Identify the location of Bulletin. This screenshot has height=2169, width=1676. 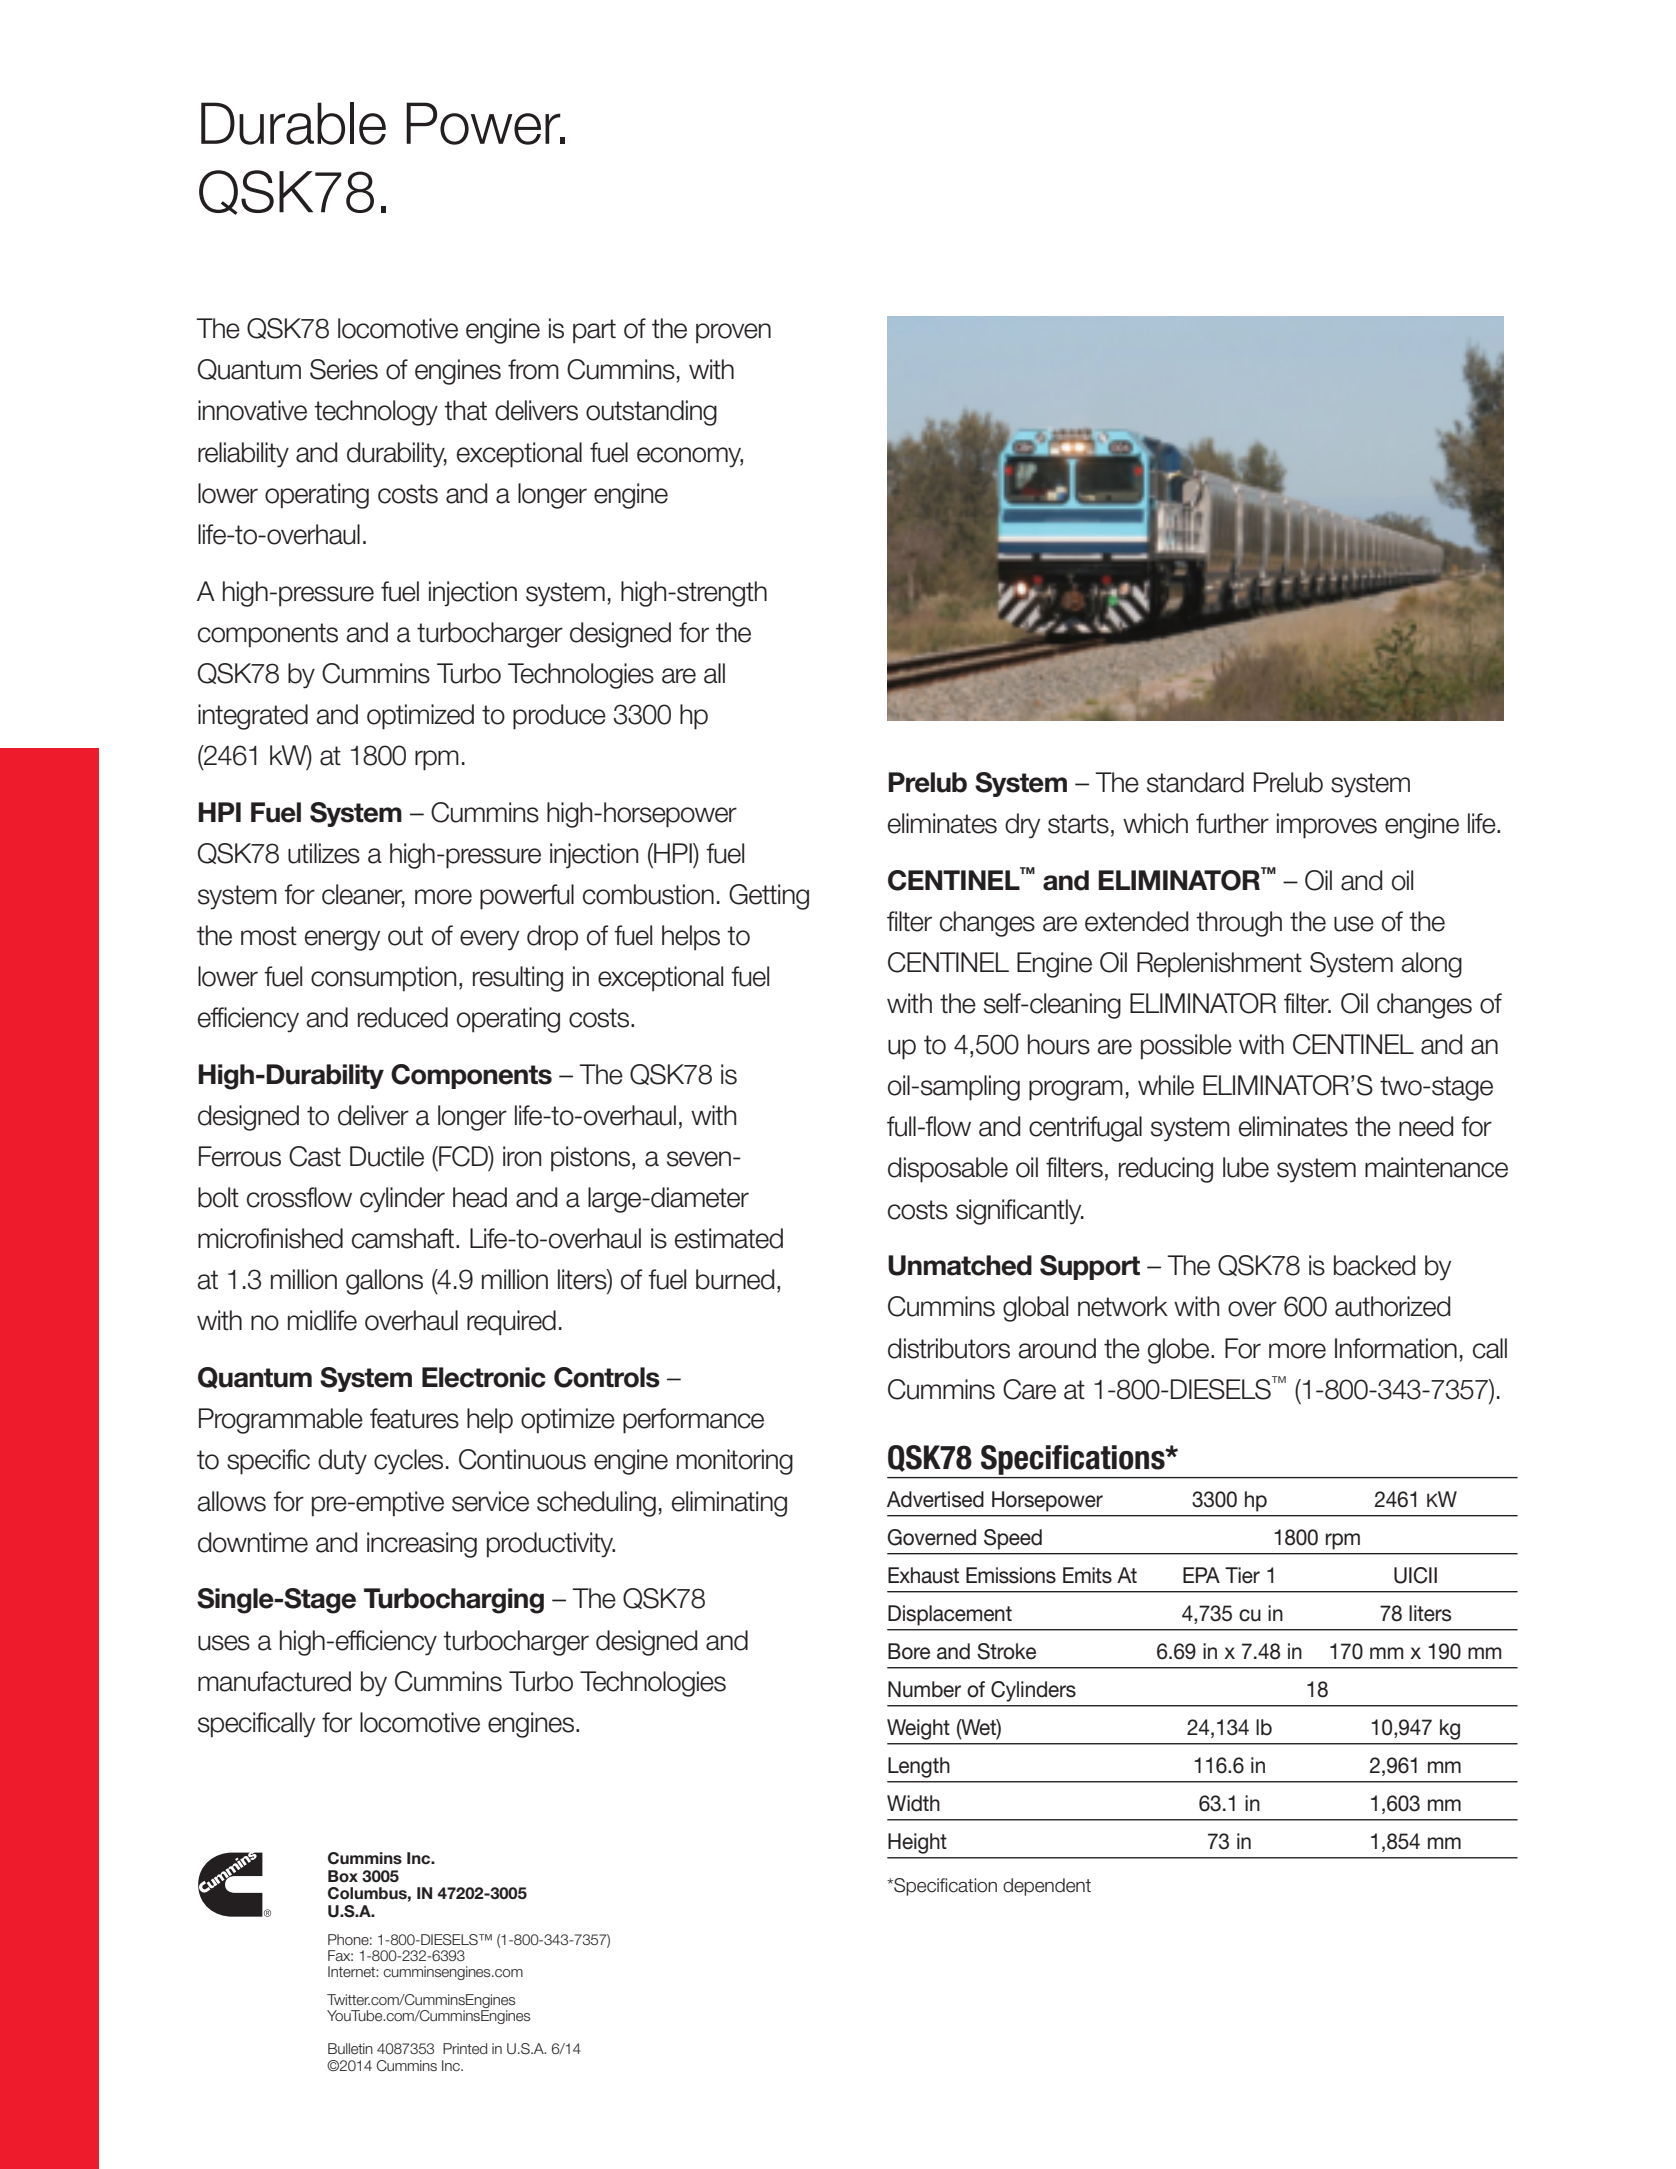
(350, 2048).
